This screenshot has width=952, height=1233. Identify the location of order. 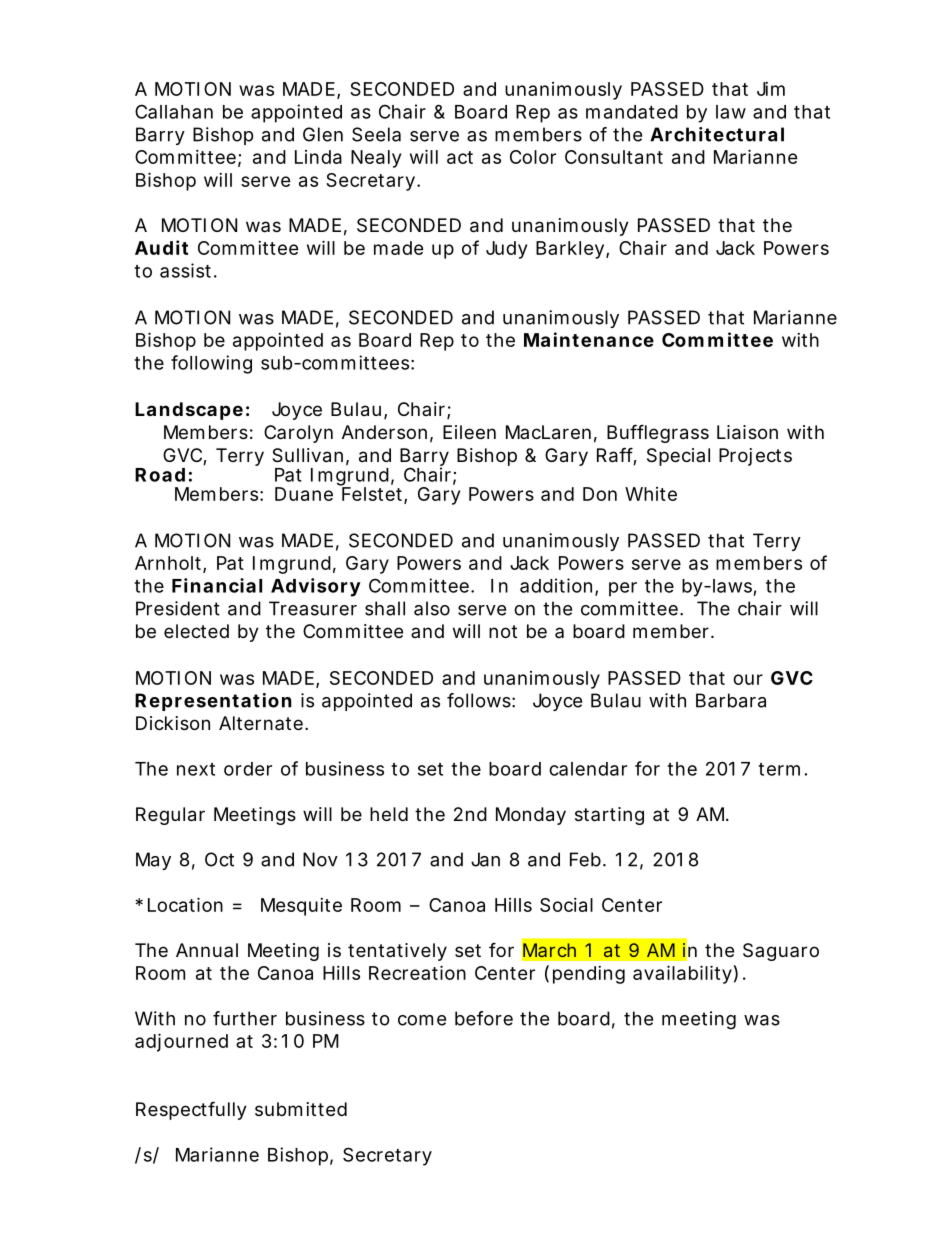
(248, 769).
